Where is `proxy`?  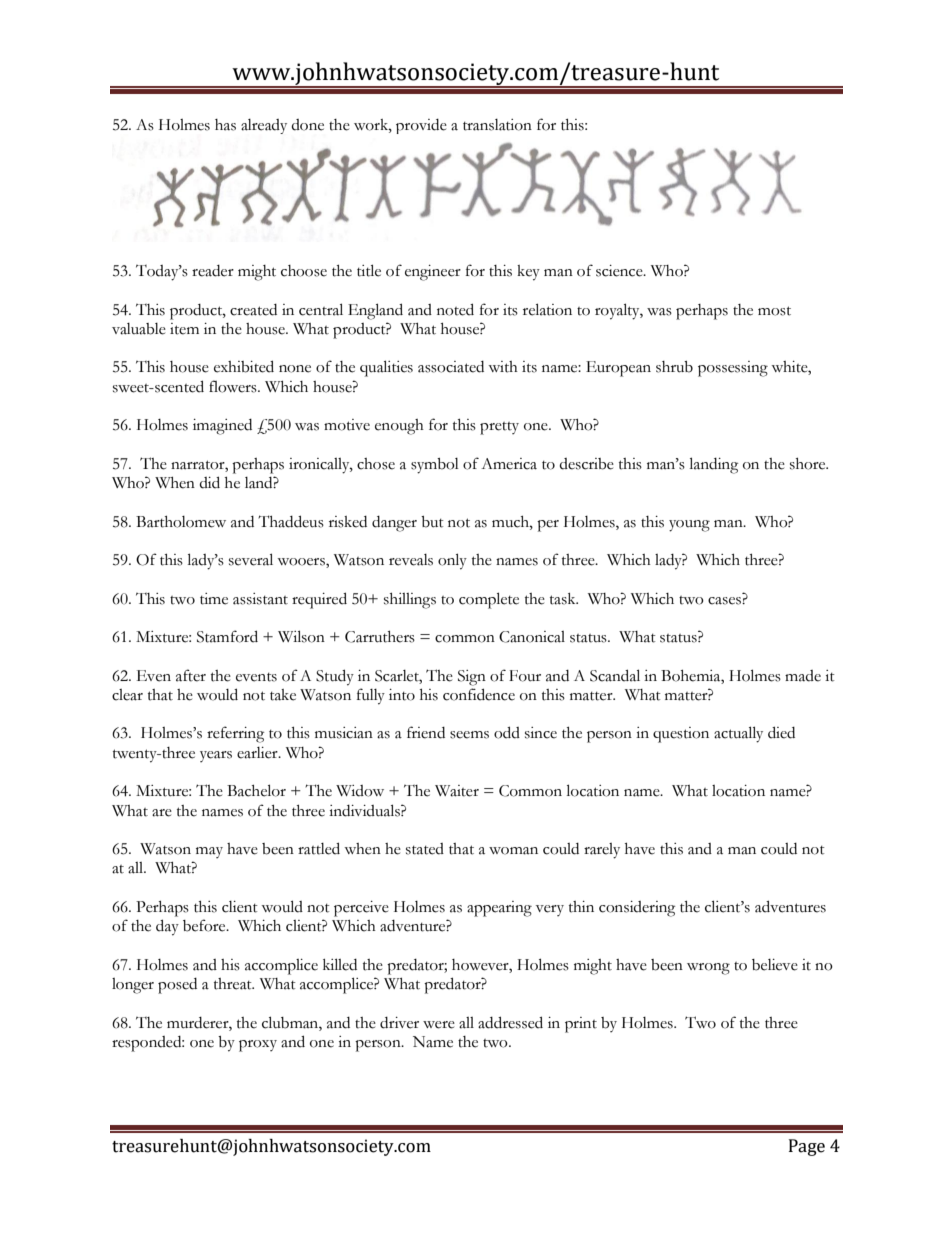
proxy is located at coordinates (258, 1046).
